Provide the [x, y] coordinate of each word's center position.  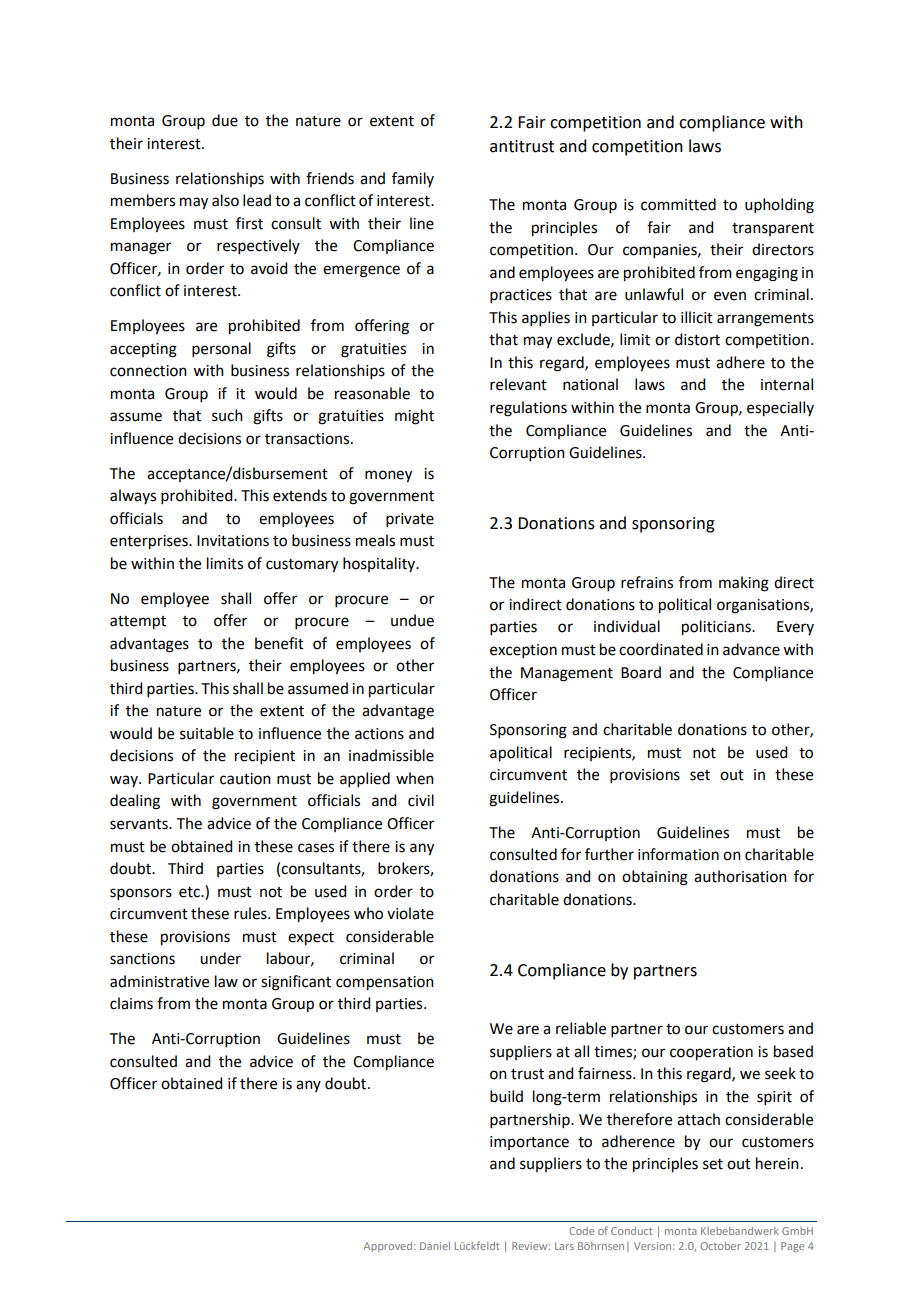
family [413, 179]
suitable [207, 733]
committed [678, 204]
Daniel [435, 1246]
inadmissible [391, 755]
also [225, 200]
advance [751, 649]
